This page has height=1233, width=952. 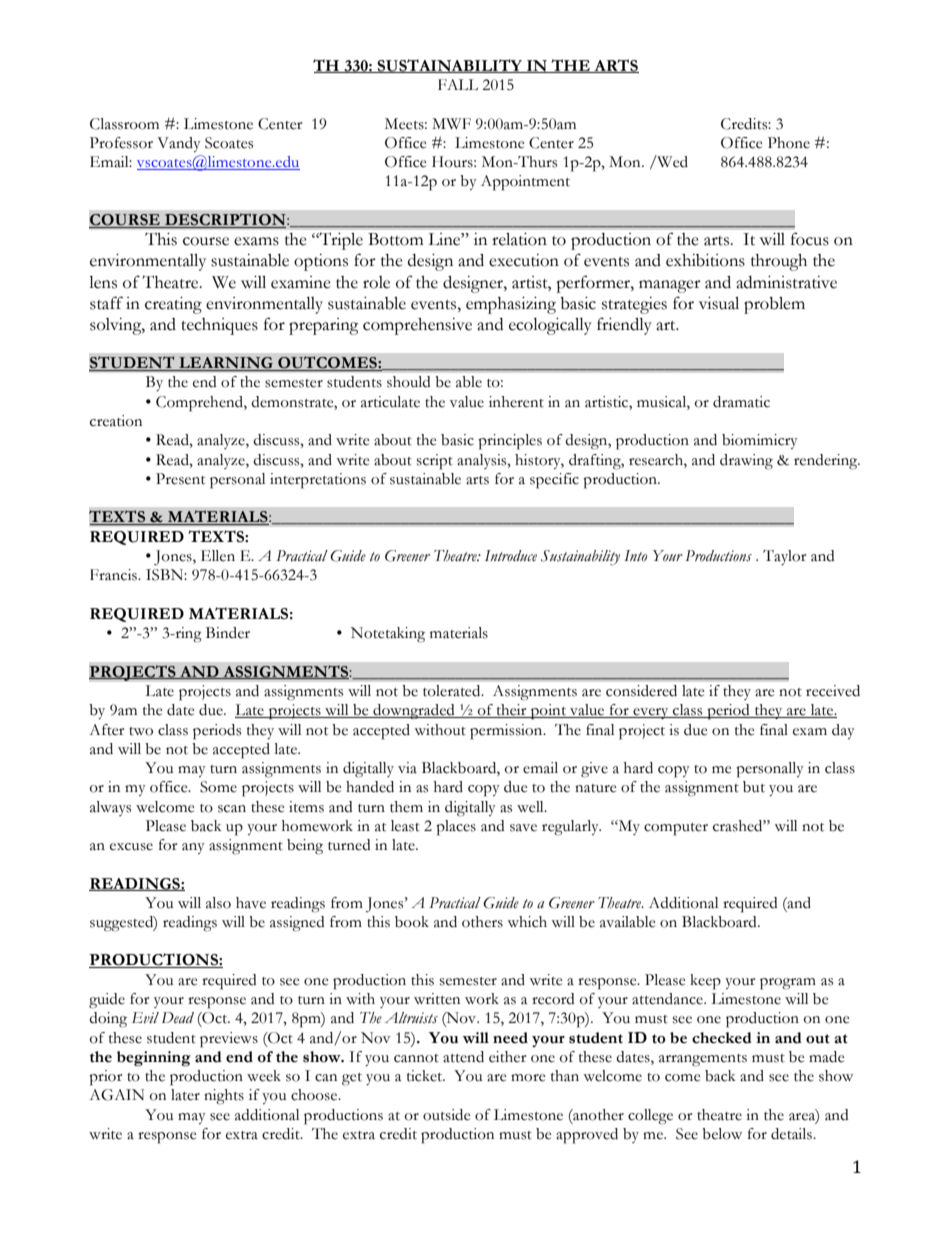 What do you see at coordinates (784, 557) in the page?
I see `Taylor` at bounding box center [784, 557].
